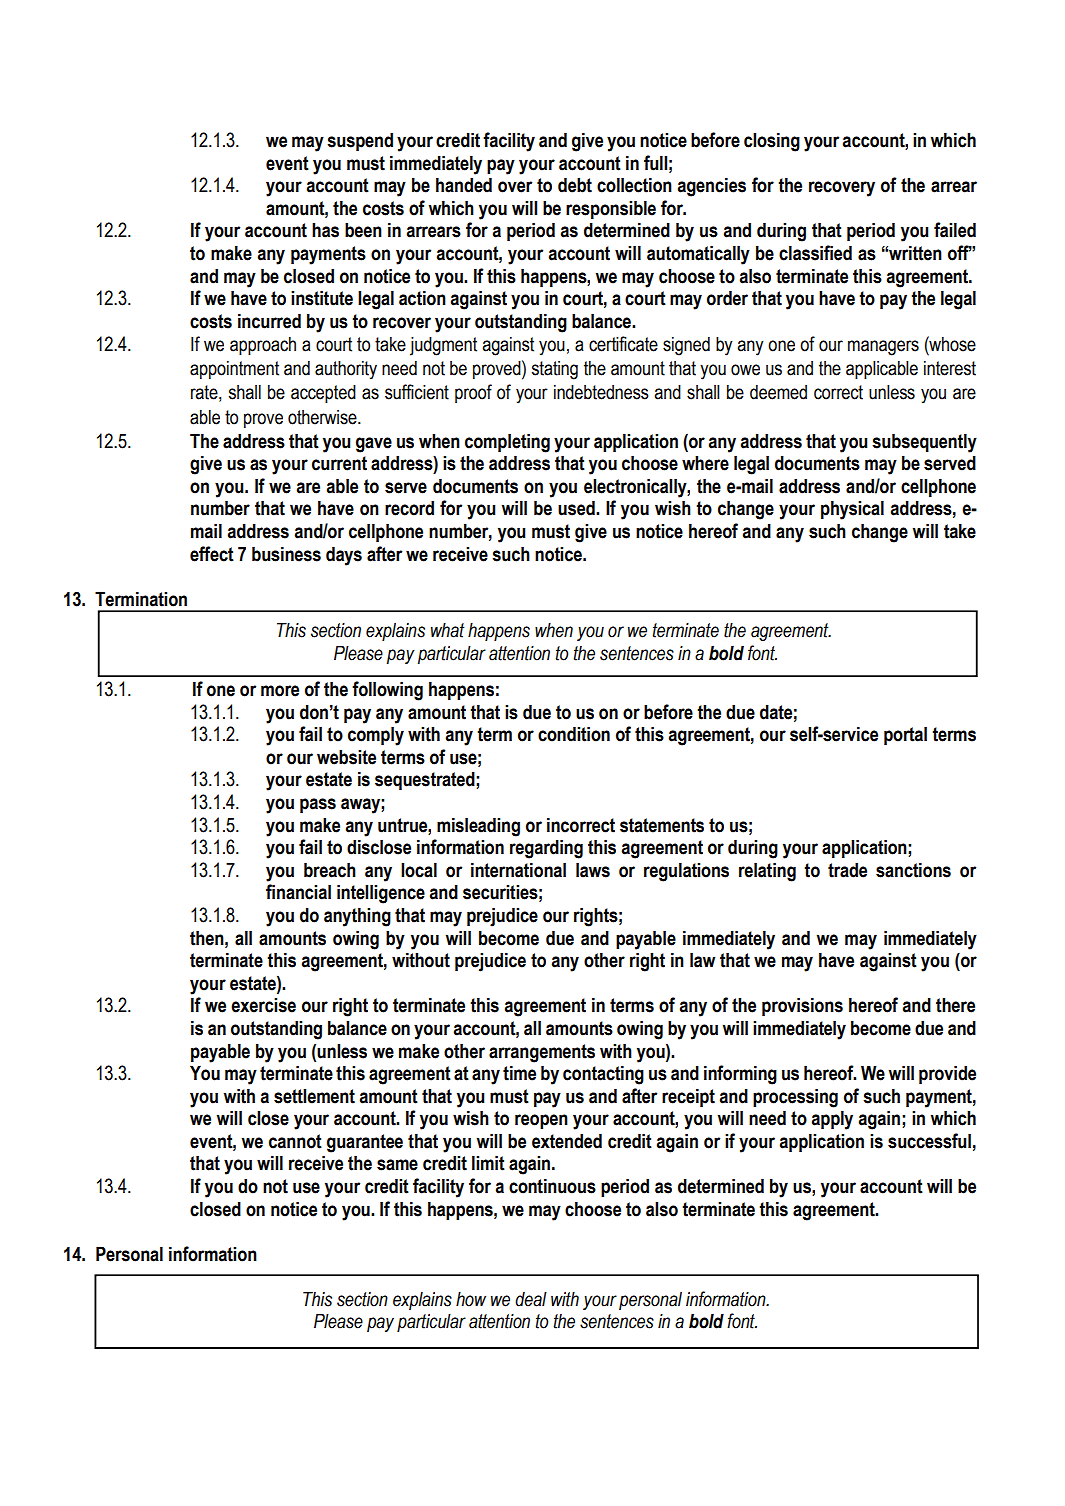 Image resolution: width=1065 pixels, height=1506 pixels. I want to click on more, so click(280, 691).
